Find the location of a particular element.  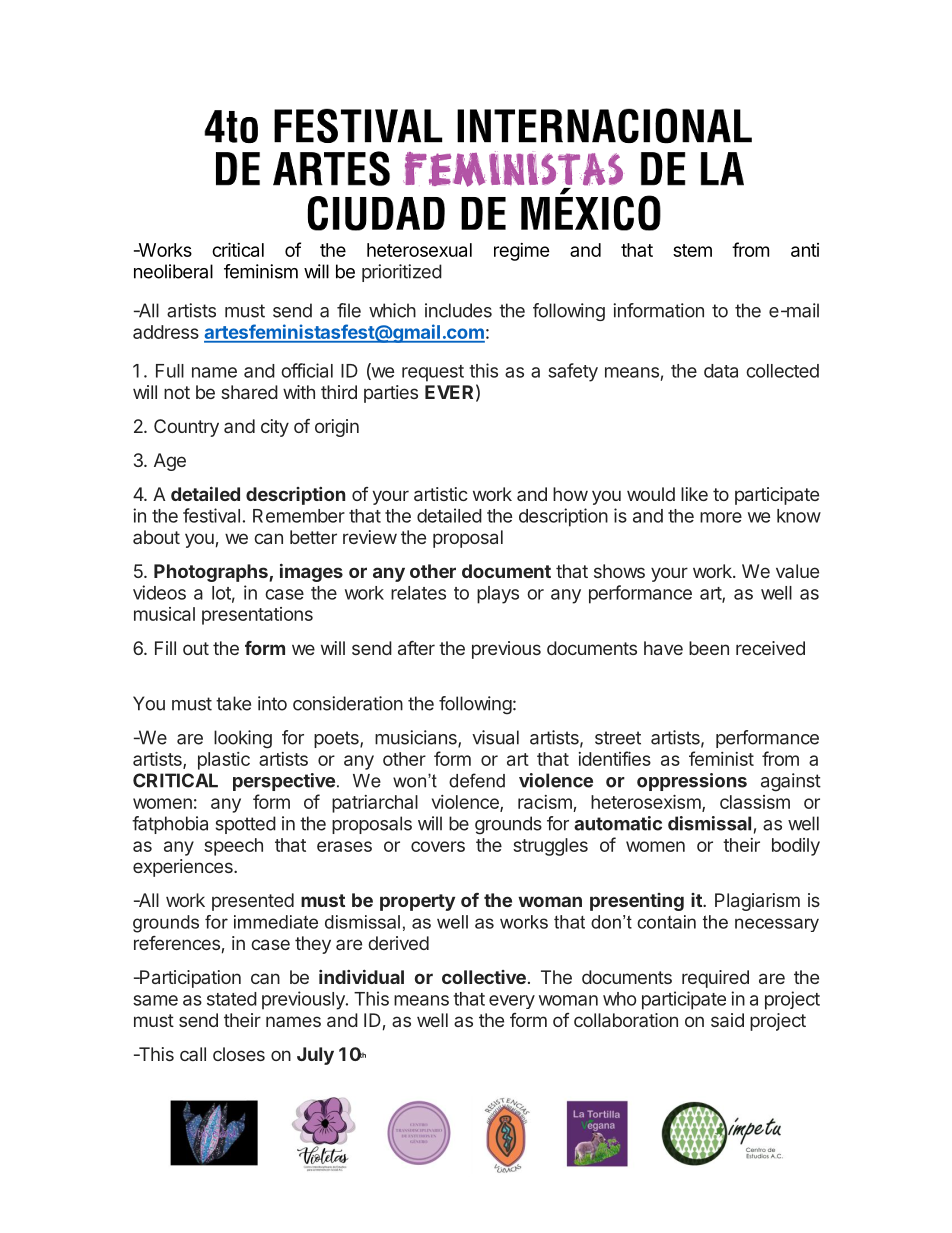

city is located at coordinates (275, 428).
